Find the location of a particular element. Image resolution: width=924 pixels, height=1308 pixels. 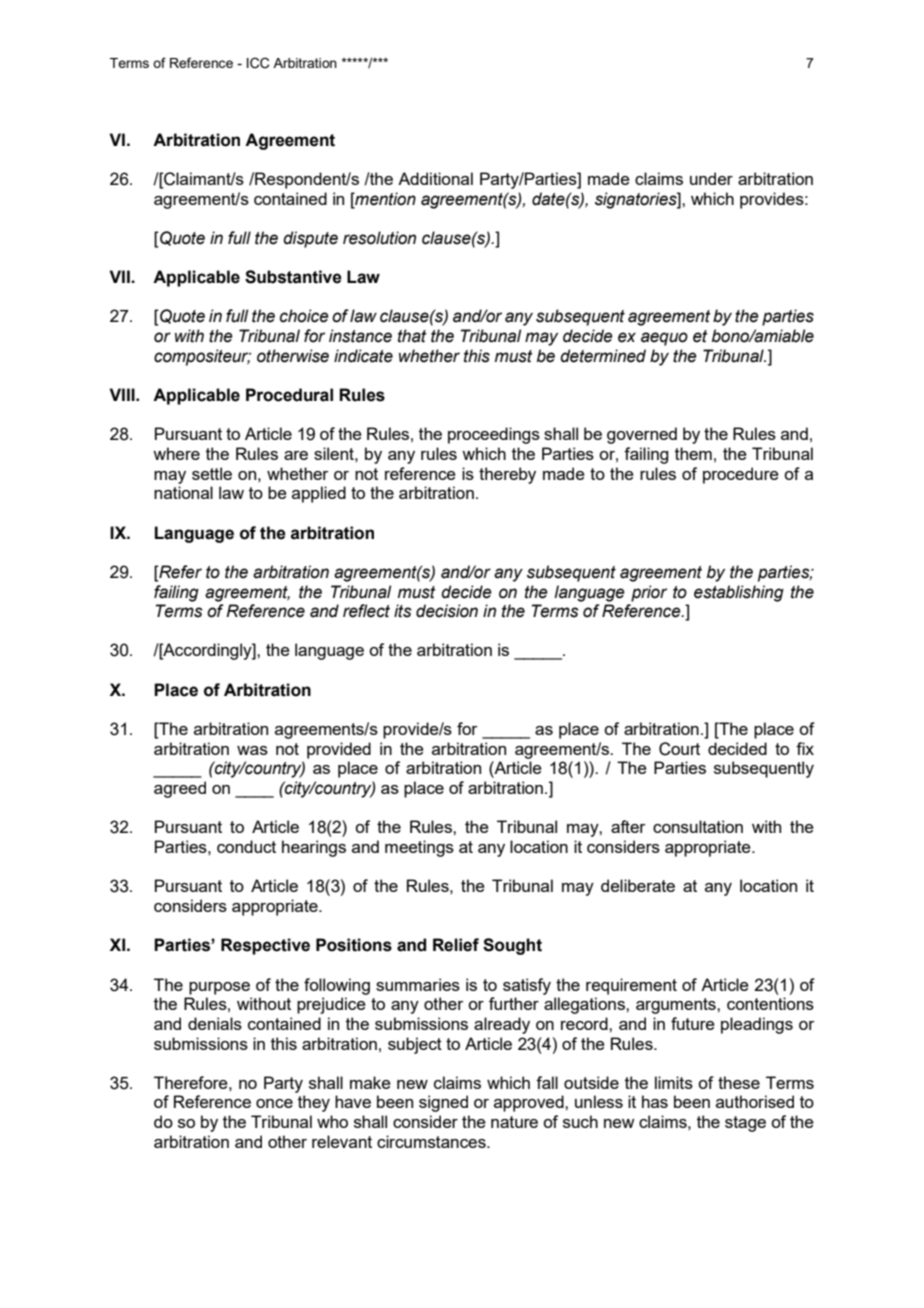

Additional is located at coordinates (435, 178).
